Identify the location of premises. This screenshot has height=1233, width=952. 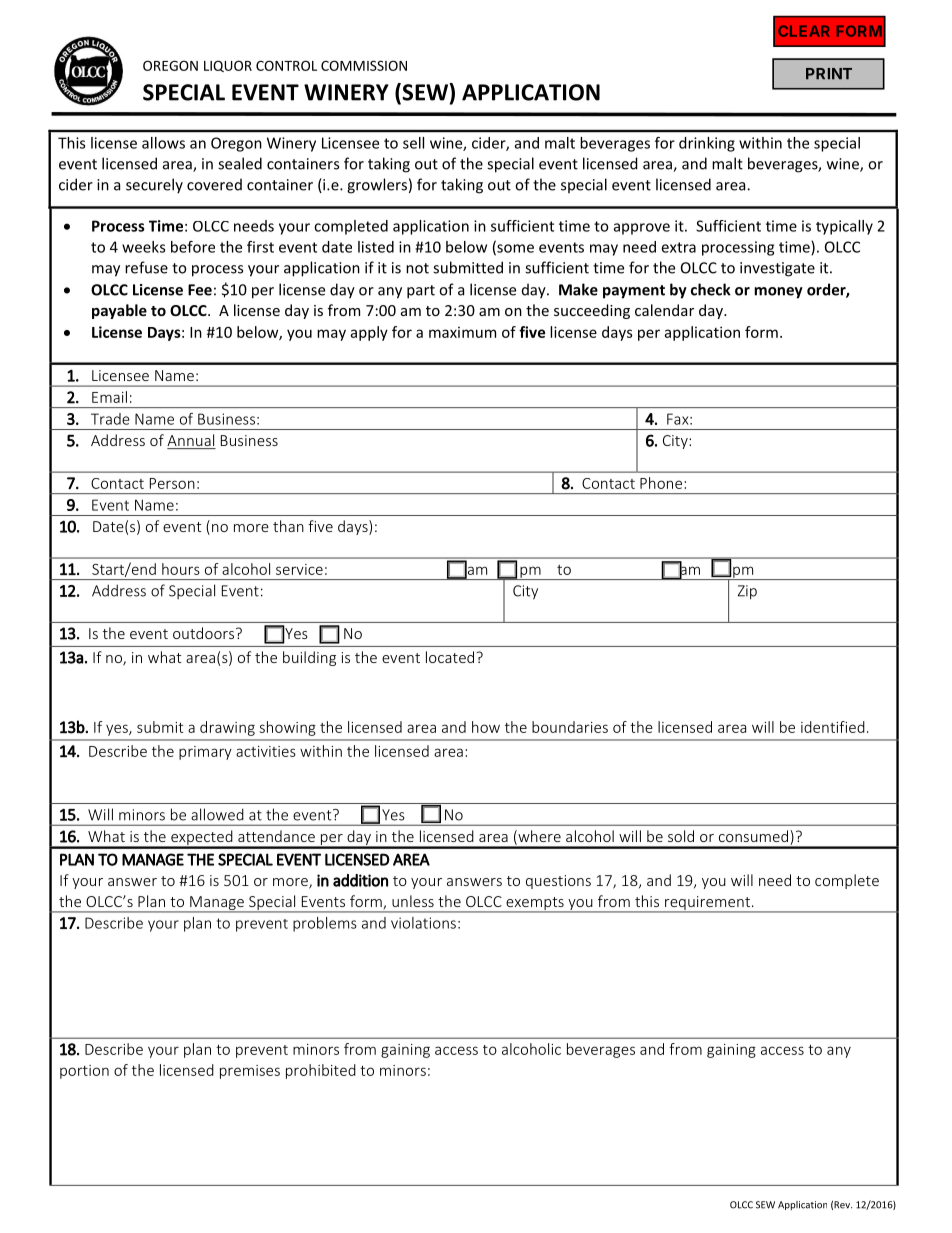
(250, 1072).
